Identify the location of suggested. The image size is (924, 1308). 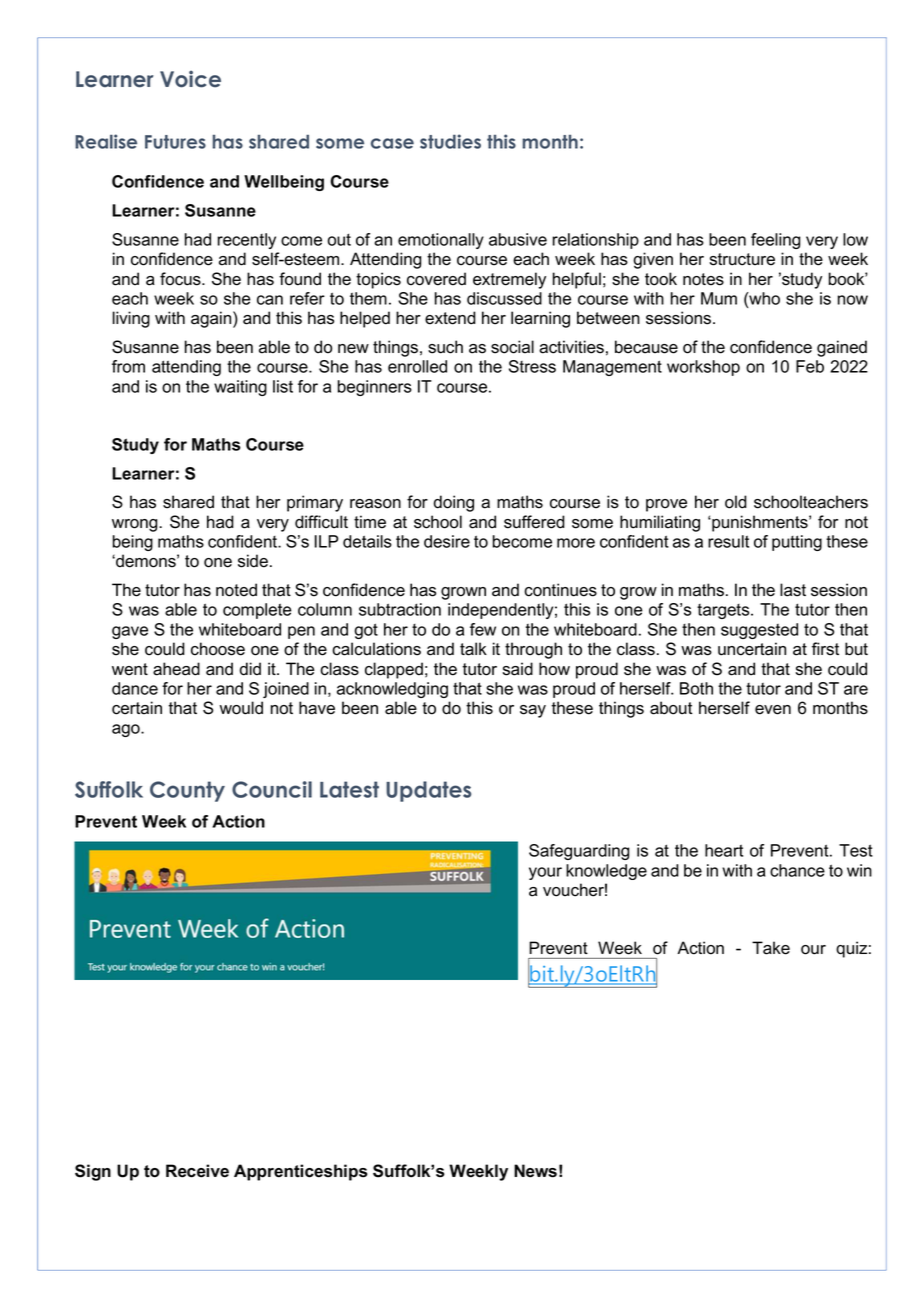
(759, 631).
